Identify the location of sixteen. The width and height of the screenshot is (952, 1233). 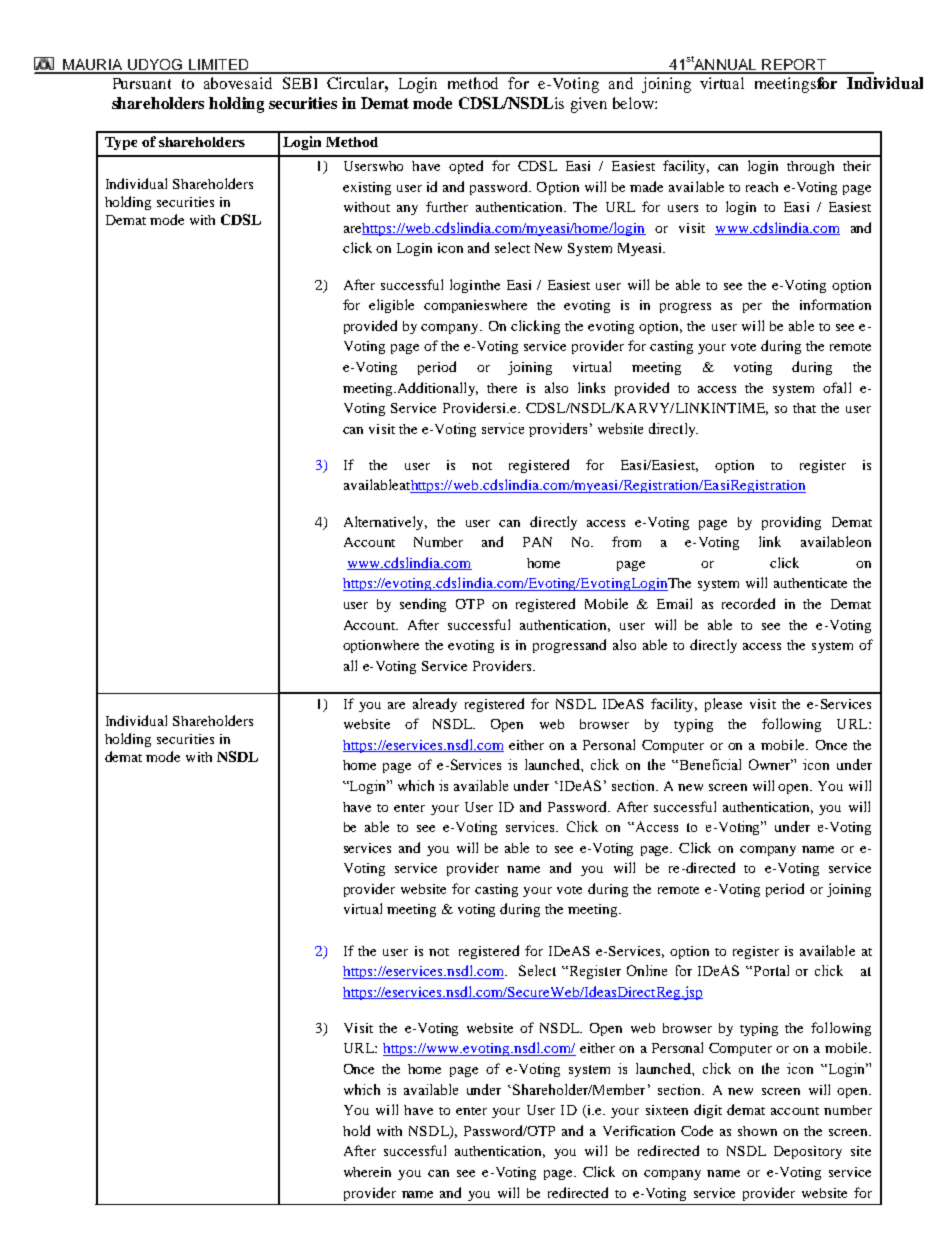
(667, 1110).
